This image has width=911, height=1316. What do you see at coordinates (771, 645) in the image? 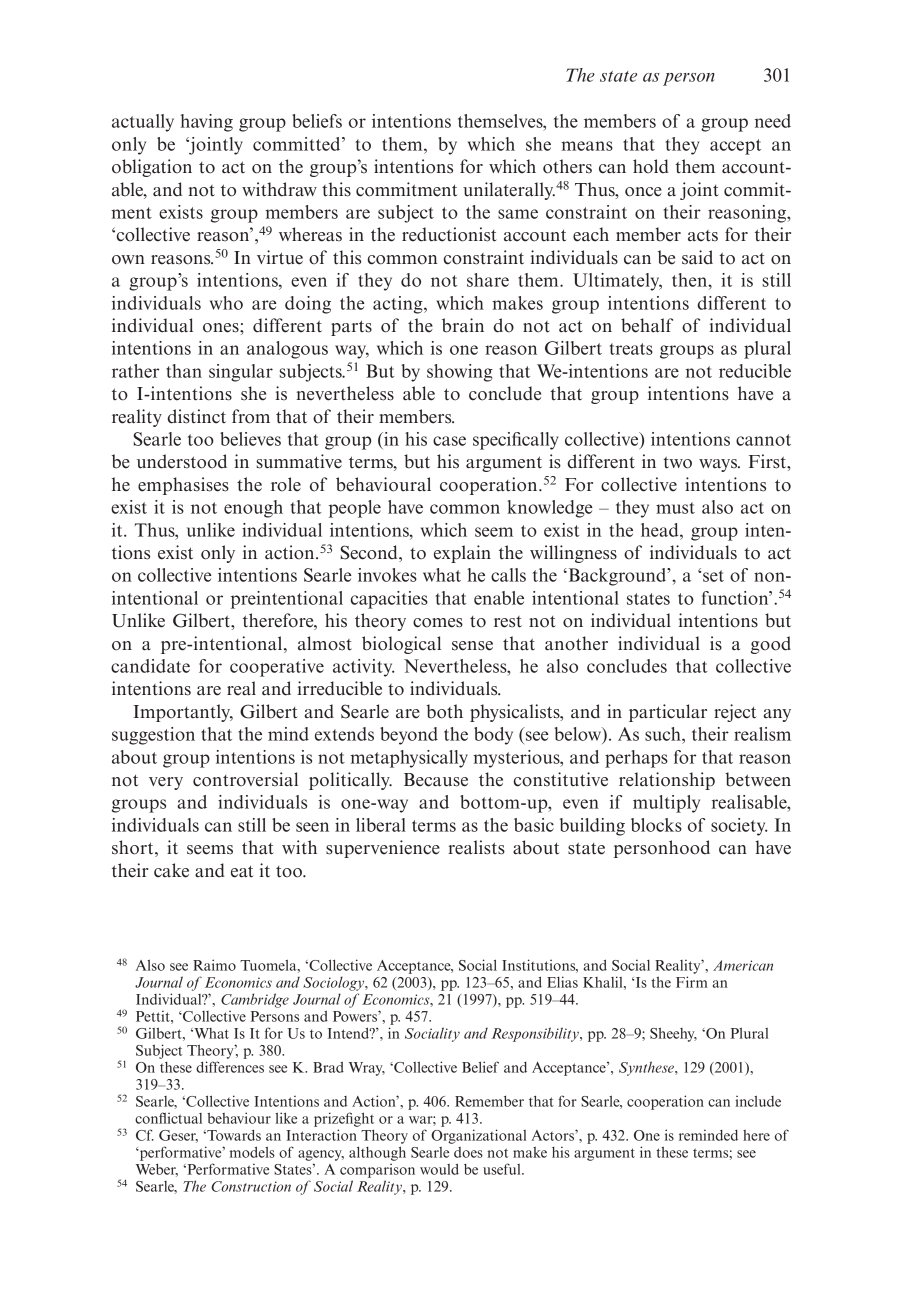
I see `good` at bounding box center [771, 645].
